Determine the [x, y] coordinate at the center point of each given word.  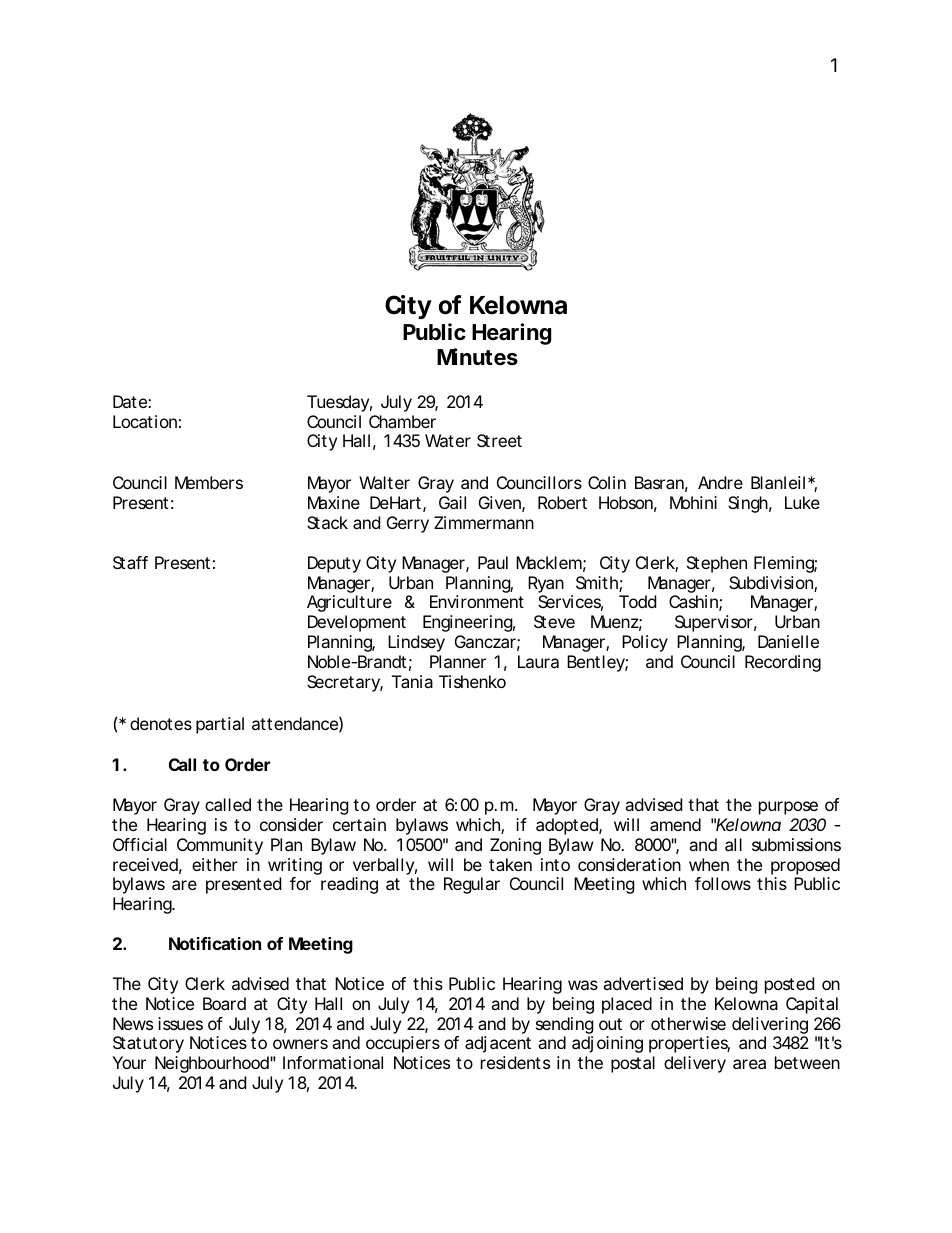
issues [180, 1023]
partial [220, 725]
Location [145, 421]
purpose [788, 808]
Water [448, 440]
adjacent [498, 1044]
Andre [720, 482]
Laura [538, 661]
